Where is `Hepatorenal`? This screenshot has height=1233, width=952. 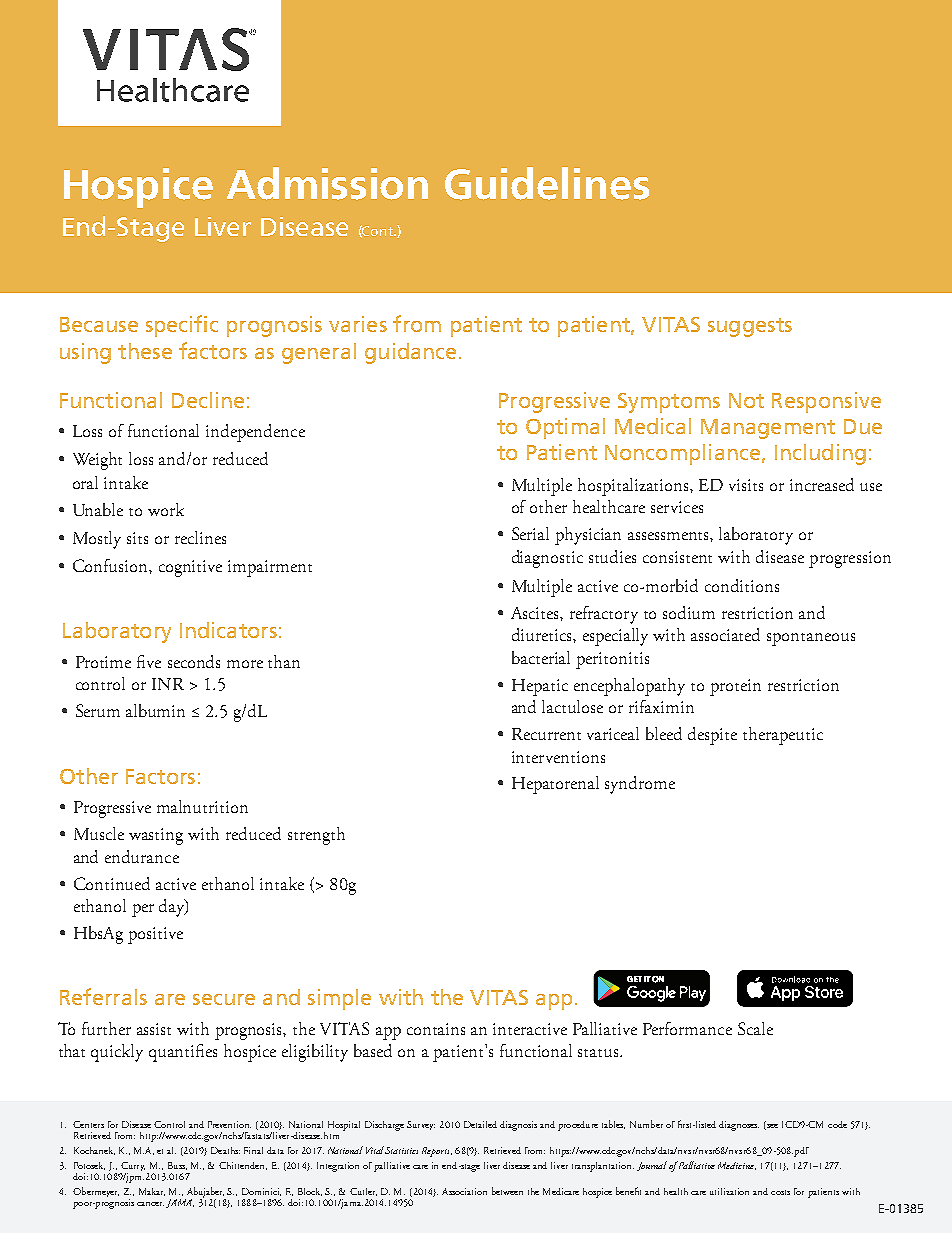 Hepatorenal is located at coordinates (555, 785).
